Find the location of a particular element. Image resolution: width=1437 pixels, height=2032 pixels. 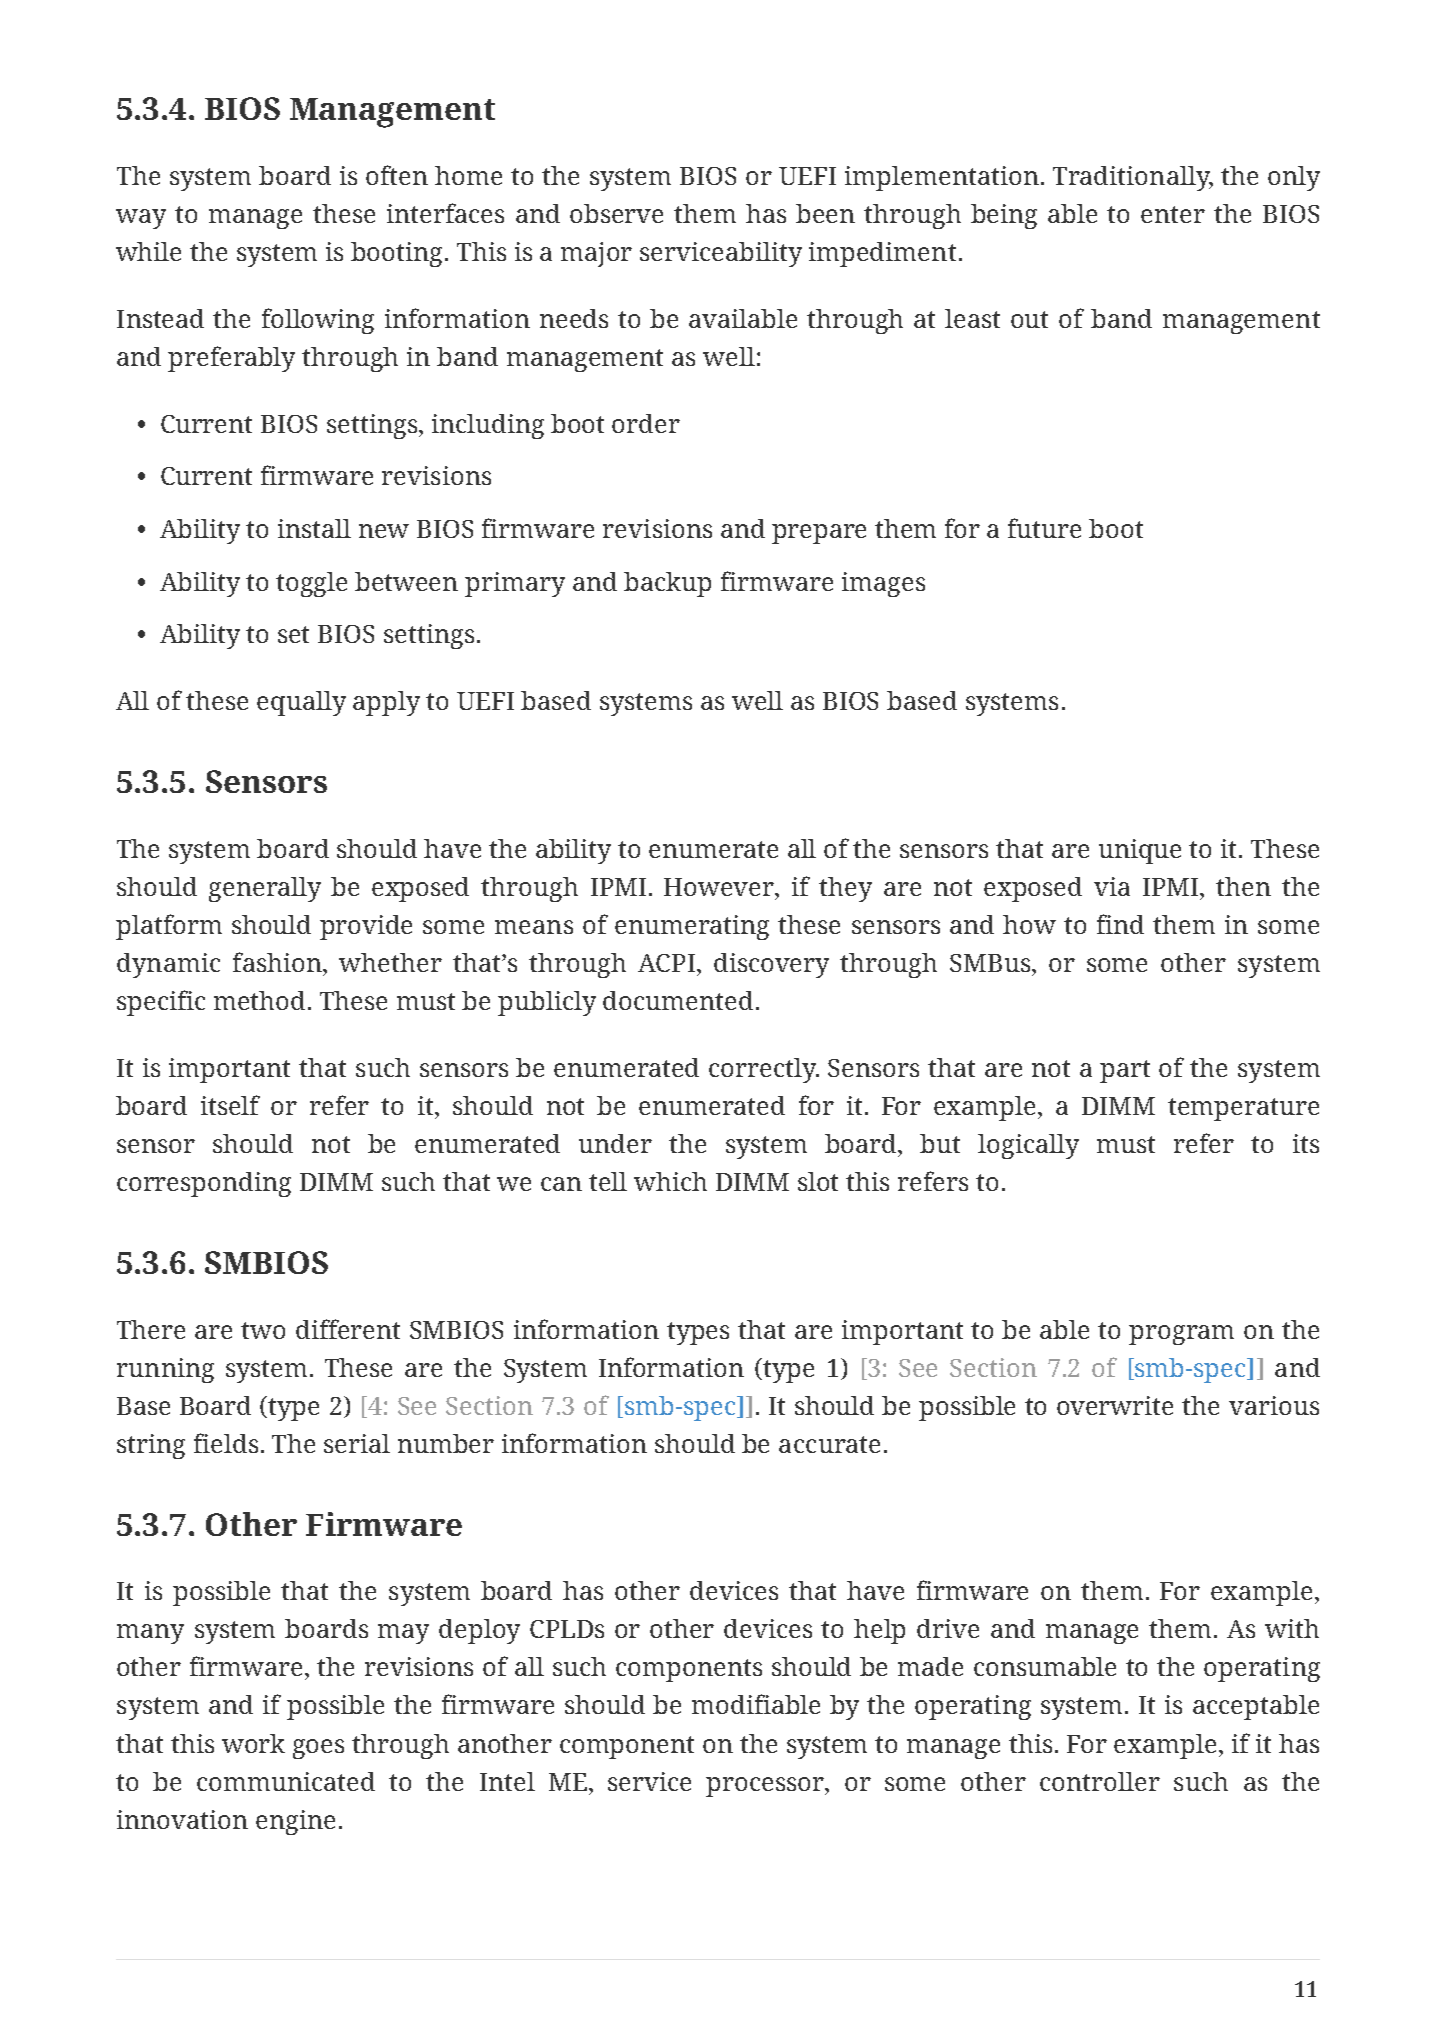

part is located at coordinates (1125, 1071).
